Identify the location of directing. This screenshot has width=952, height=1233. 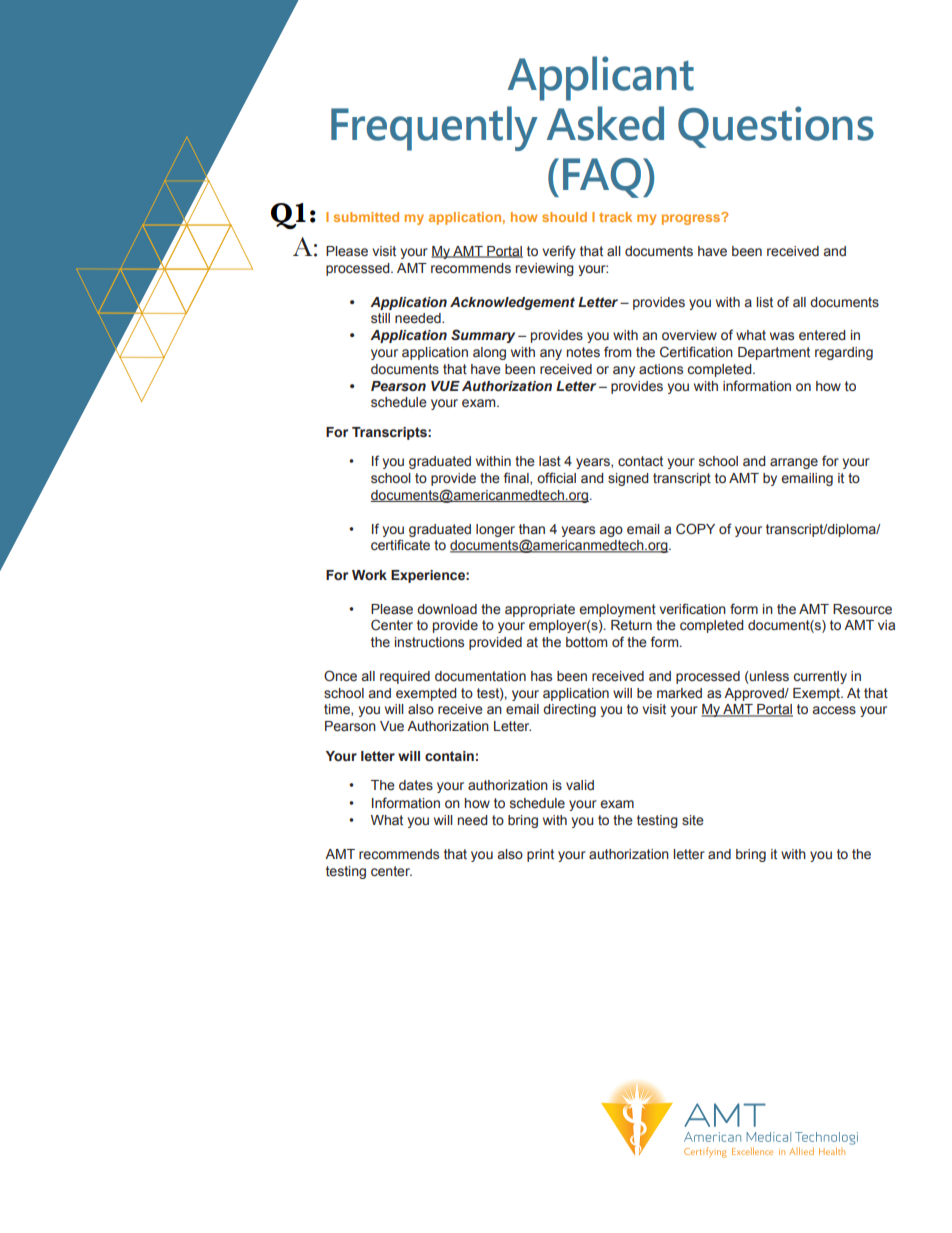
(569, 710).
